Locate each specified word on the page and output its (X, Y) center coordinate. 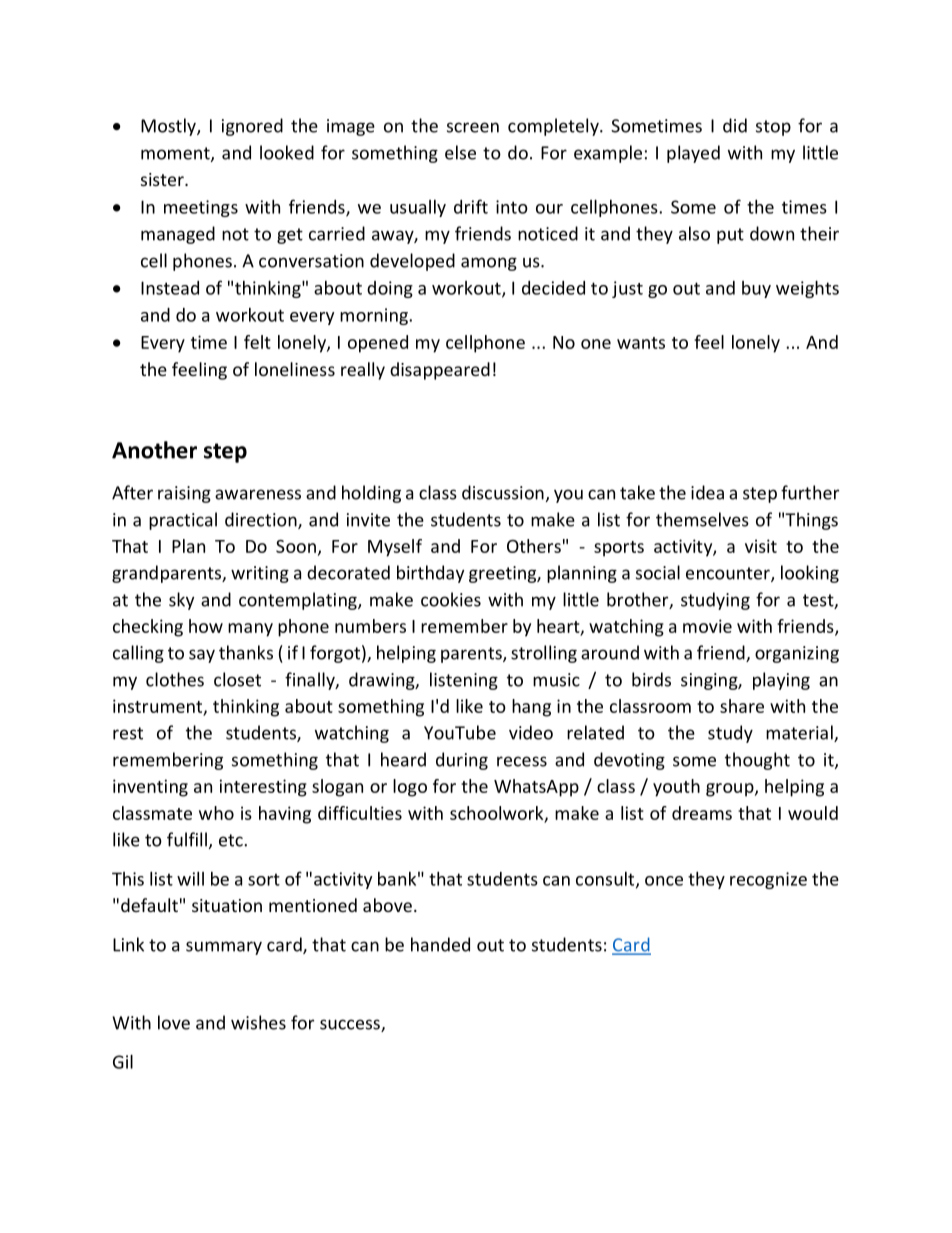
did (735, 125)
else (460, 152)
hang (531, 708)
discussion (503, 492)
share (742, 706)
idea (707, 492)
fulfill (187, 839)
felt (257, 342)
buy (756, 289)
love (174, 1022)
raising (184, 494)
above (387, 905)
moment (176, 154)
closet (237, 679)
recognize (768, 880)
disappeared (440, 371)
